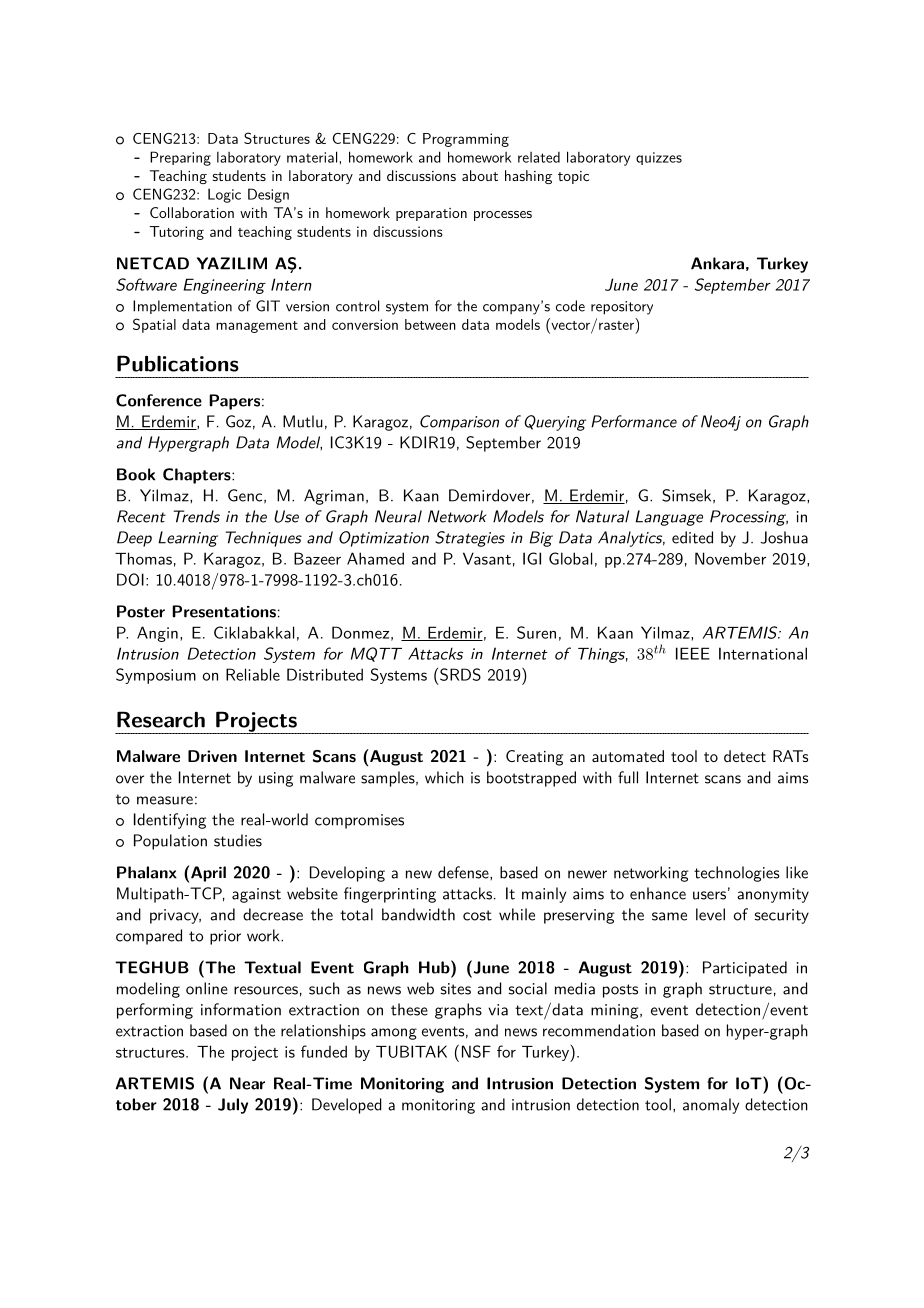 The height and width of the screenshot is (1308, 924). Describe the element at coordinates (693, 653) in the screenshot. I see `IEEE` at that location.
